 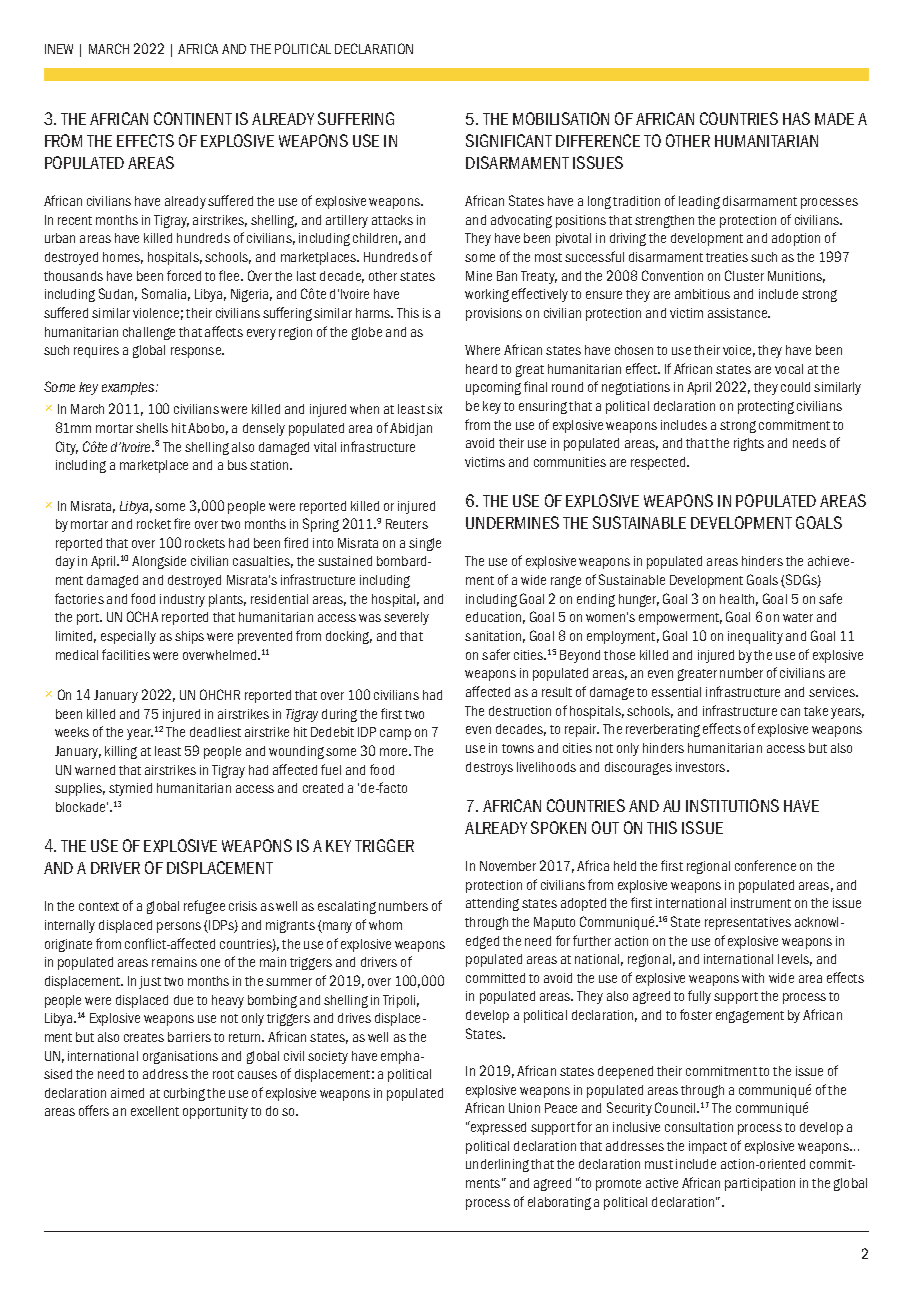 I want to click on INSTITUTIONS, so click(x=732, y=805).
